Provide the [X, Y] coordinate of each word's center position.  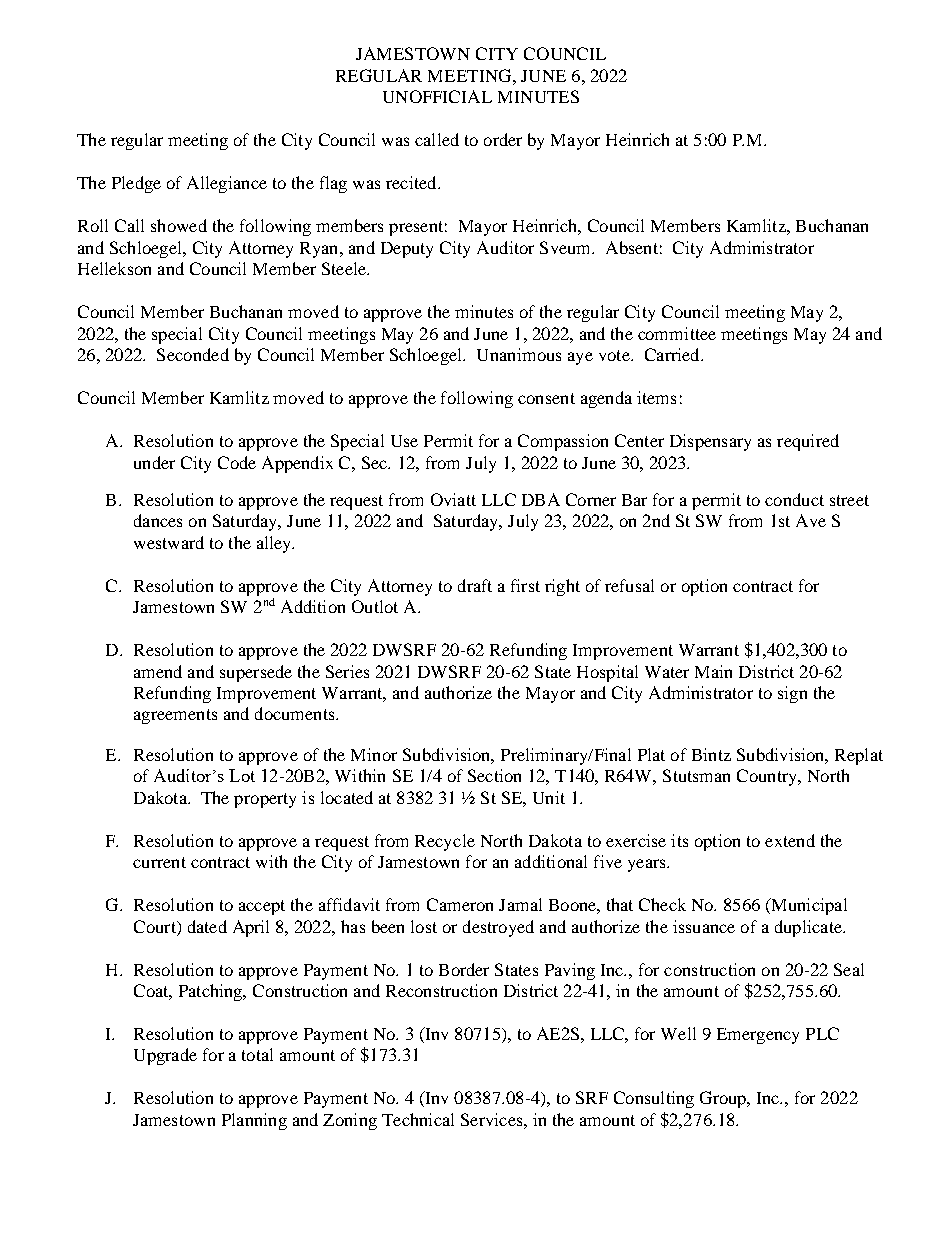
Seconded [193, 354]
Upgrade [165, 1056]
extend [790, 840]
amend [158, 671]
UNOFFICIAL [437, 96]
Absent [632, 247]
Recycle [445, 842]
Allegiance [227, 184]
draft [475, 585]
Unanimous [519, 354]
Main [713, 671]
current [159, 862]
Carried [673, 354]
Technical [418, 1119]
